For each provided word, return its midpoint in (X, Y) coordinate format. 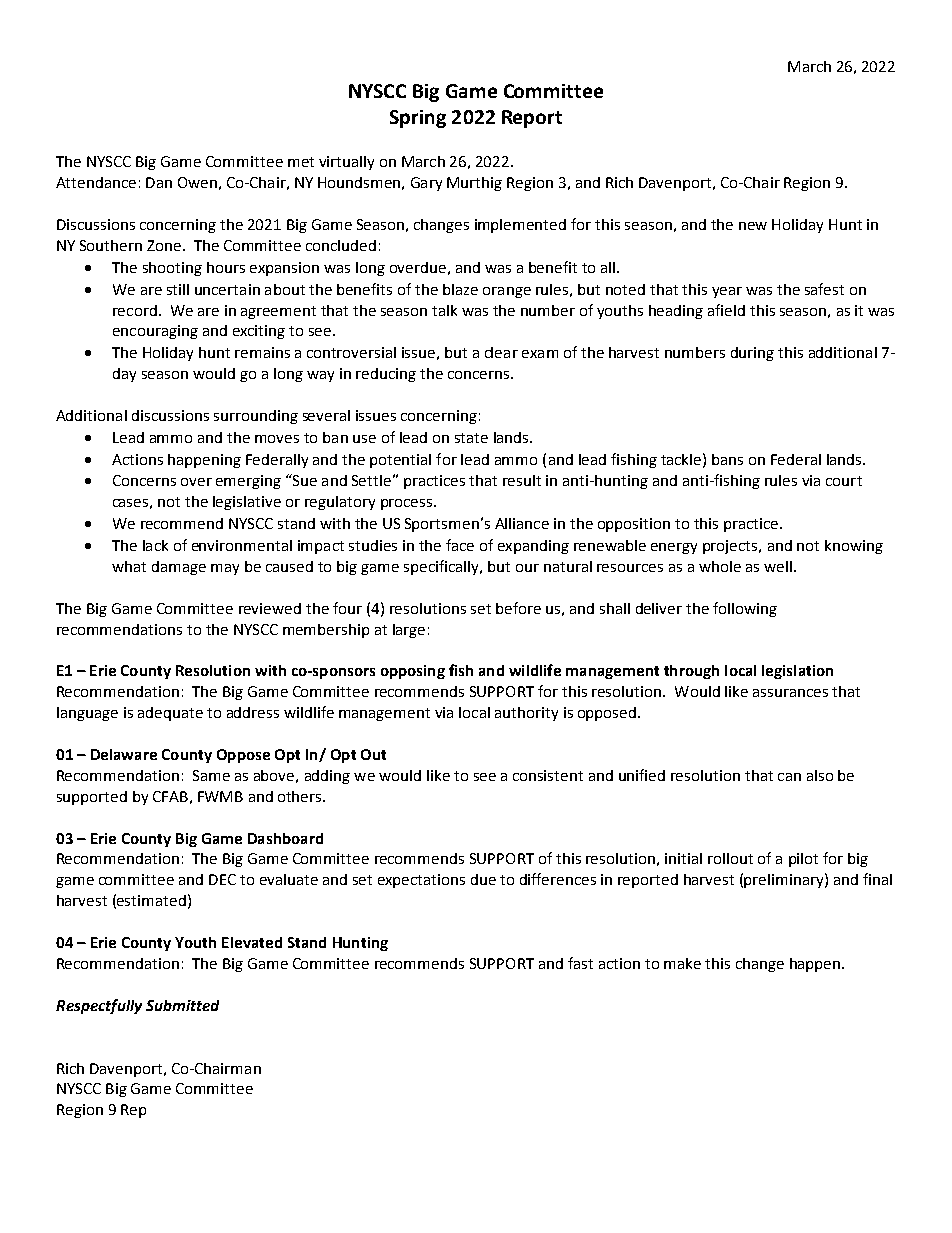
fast (580, 963)
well (778, 566)
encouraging (155, 332)
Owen (197, 182)
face (460, 545)
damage (179, 568)
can (789, 777)
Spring (418, 119)
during (752, 354)
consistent (548, 775)
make (682, 963)
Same (211, 775)
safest (824, 289)
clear (501, 352)
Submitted (182, 1005)
